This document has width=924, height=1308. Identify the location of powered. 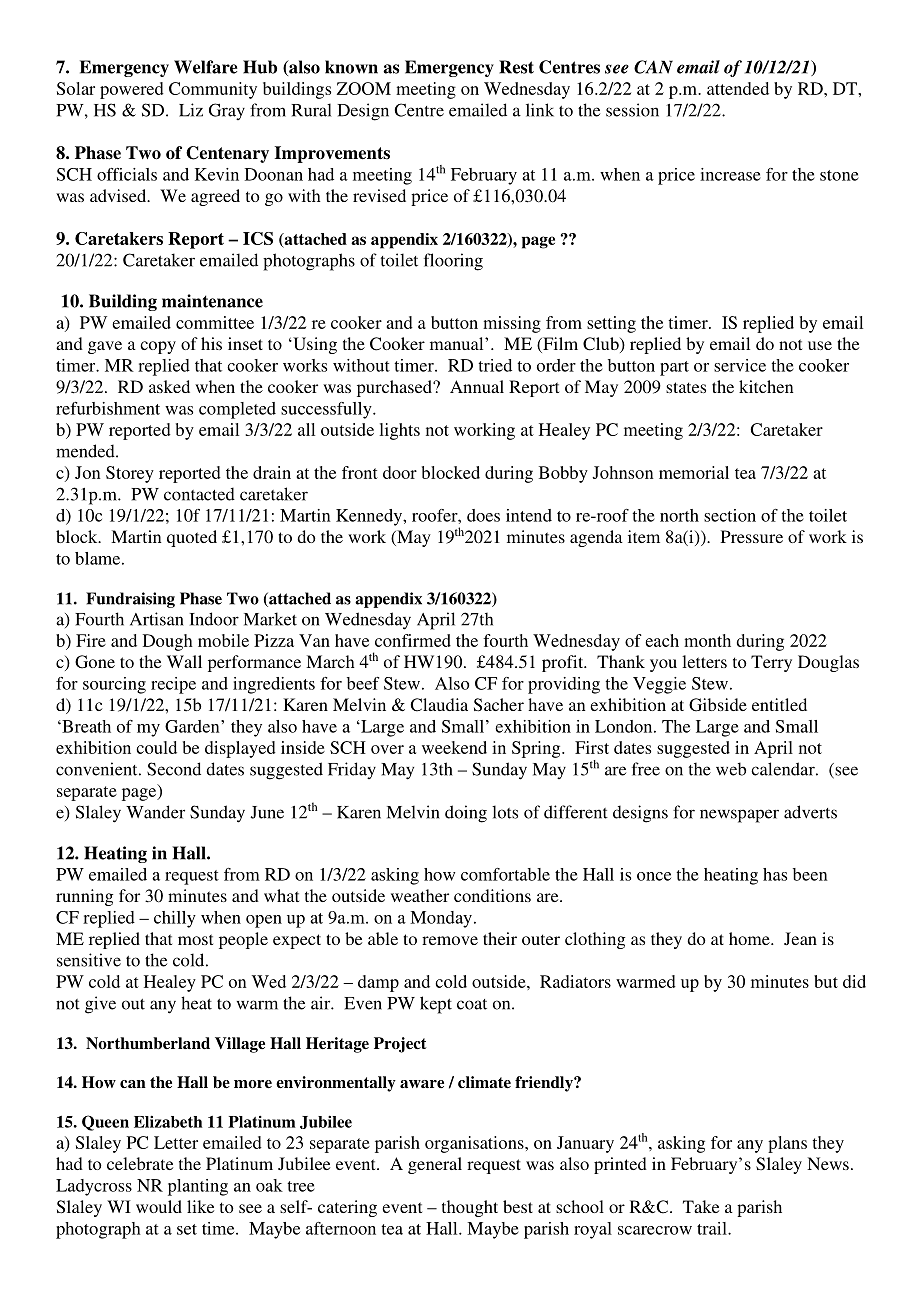
(132, 90).
